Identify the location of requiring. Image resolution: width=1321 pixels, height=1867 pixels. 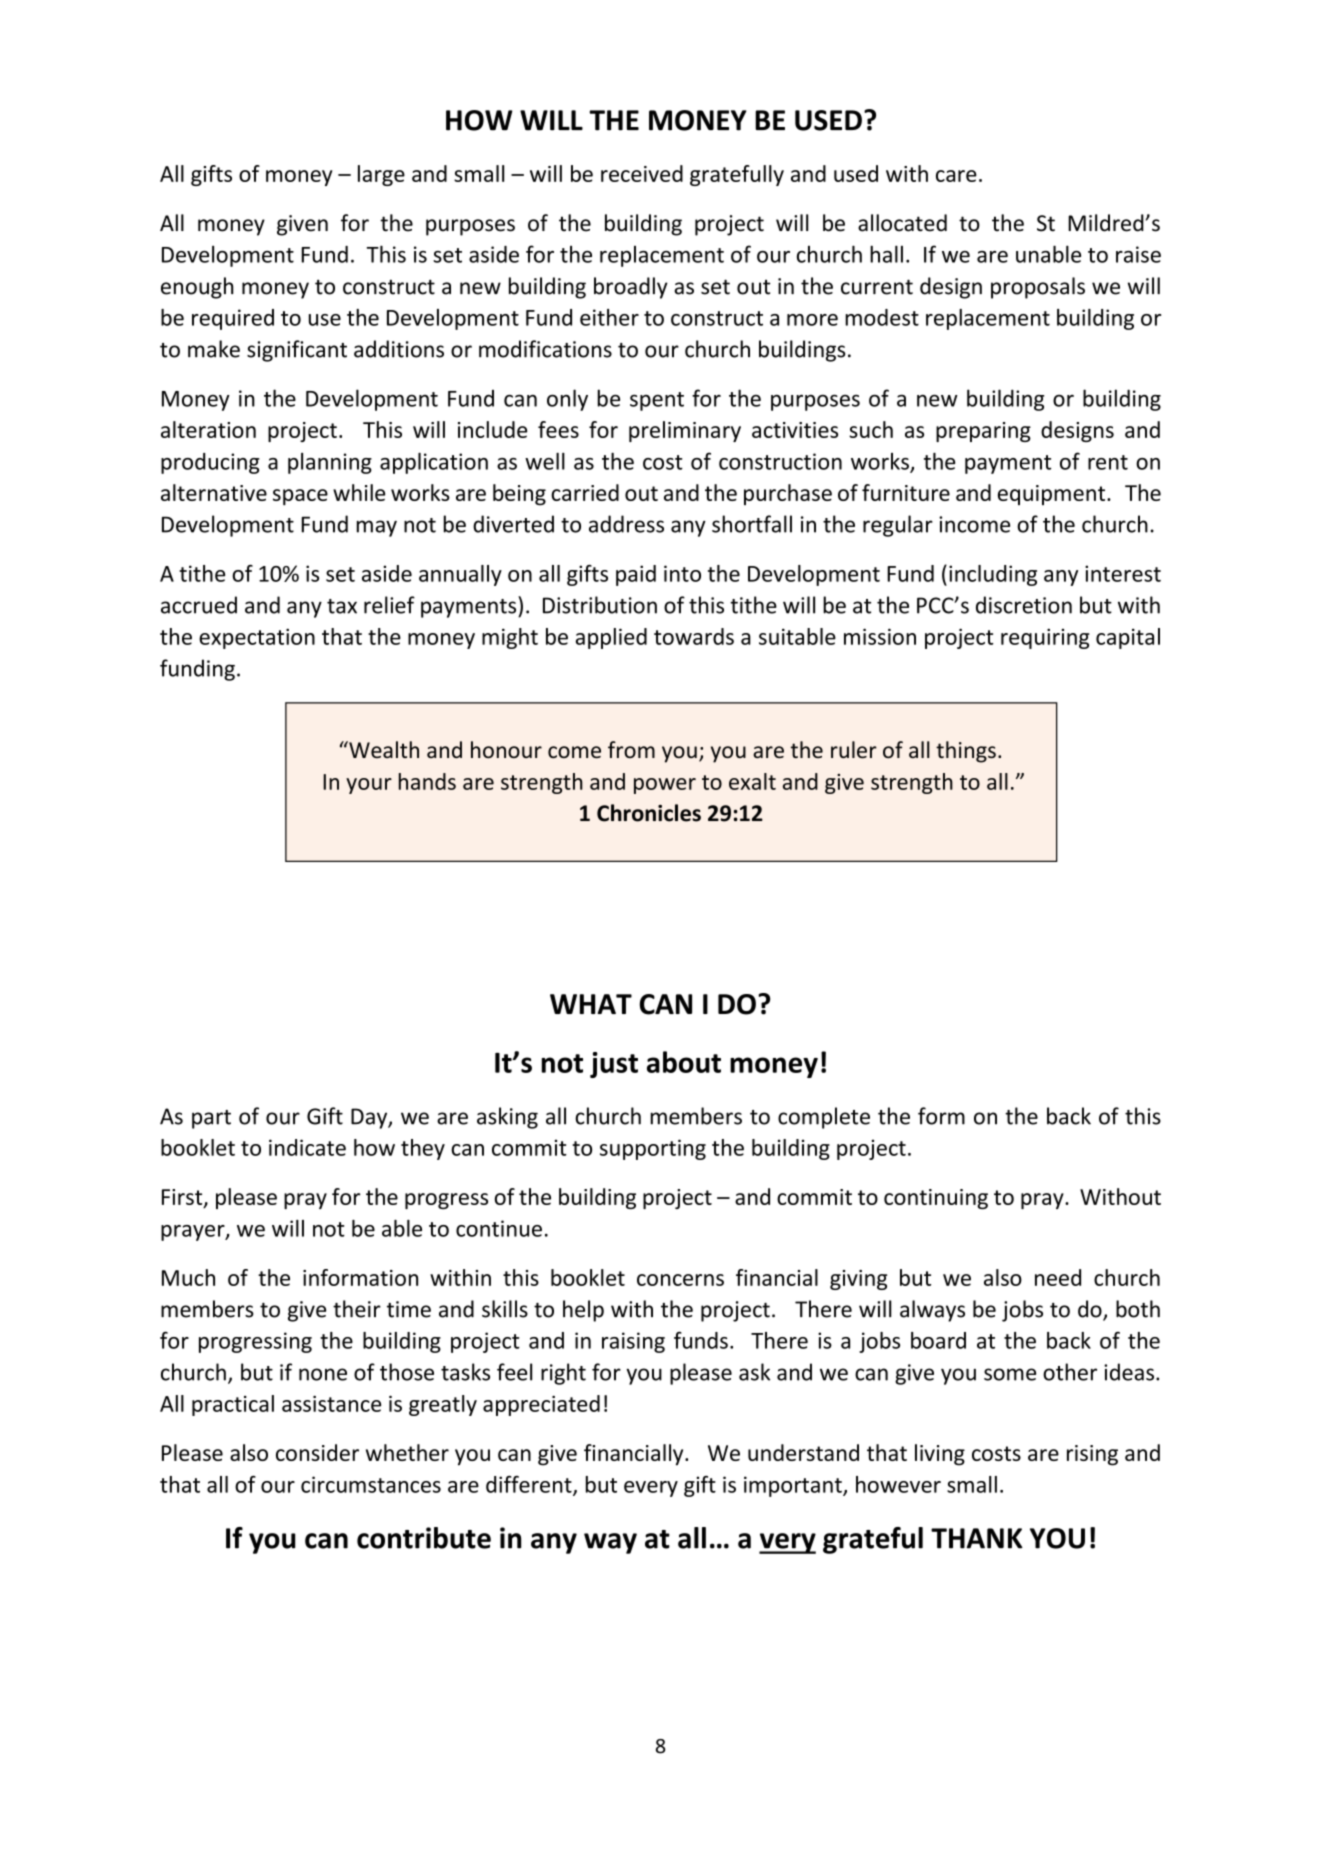
(1045, 638).
